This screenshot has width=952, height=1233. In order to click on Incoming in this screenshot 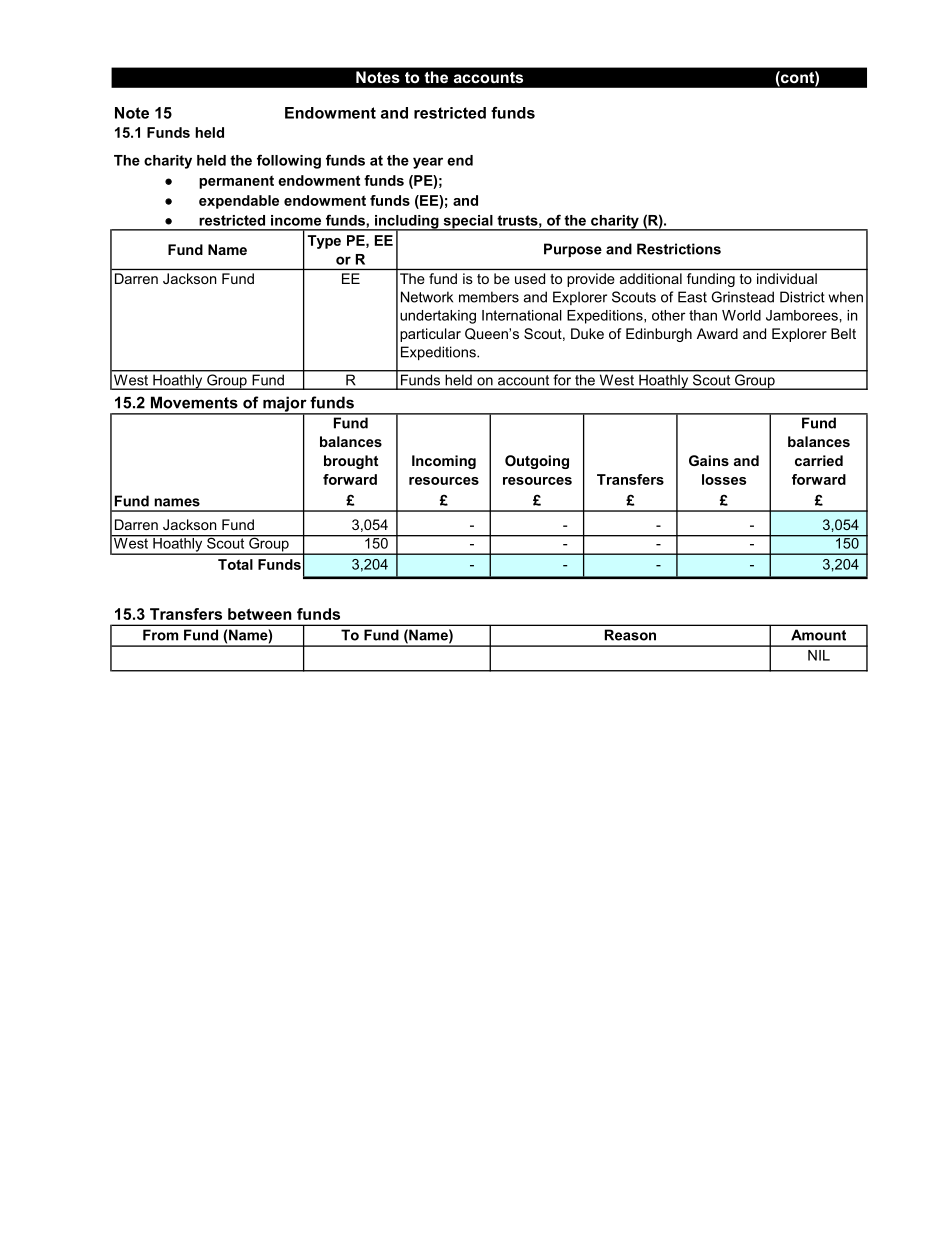, I will do `click(444, 462)`.
